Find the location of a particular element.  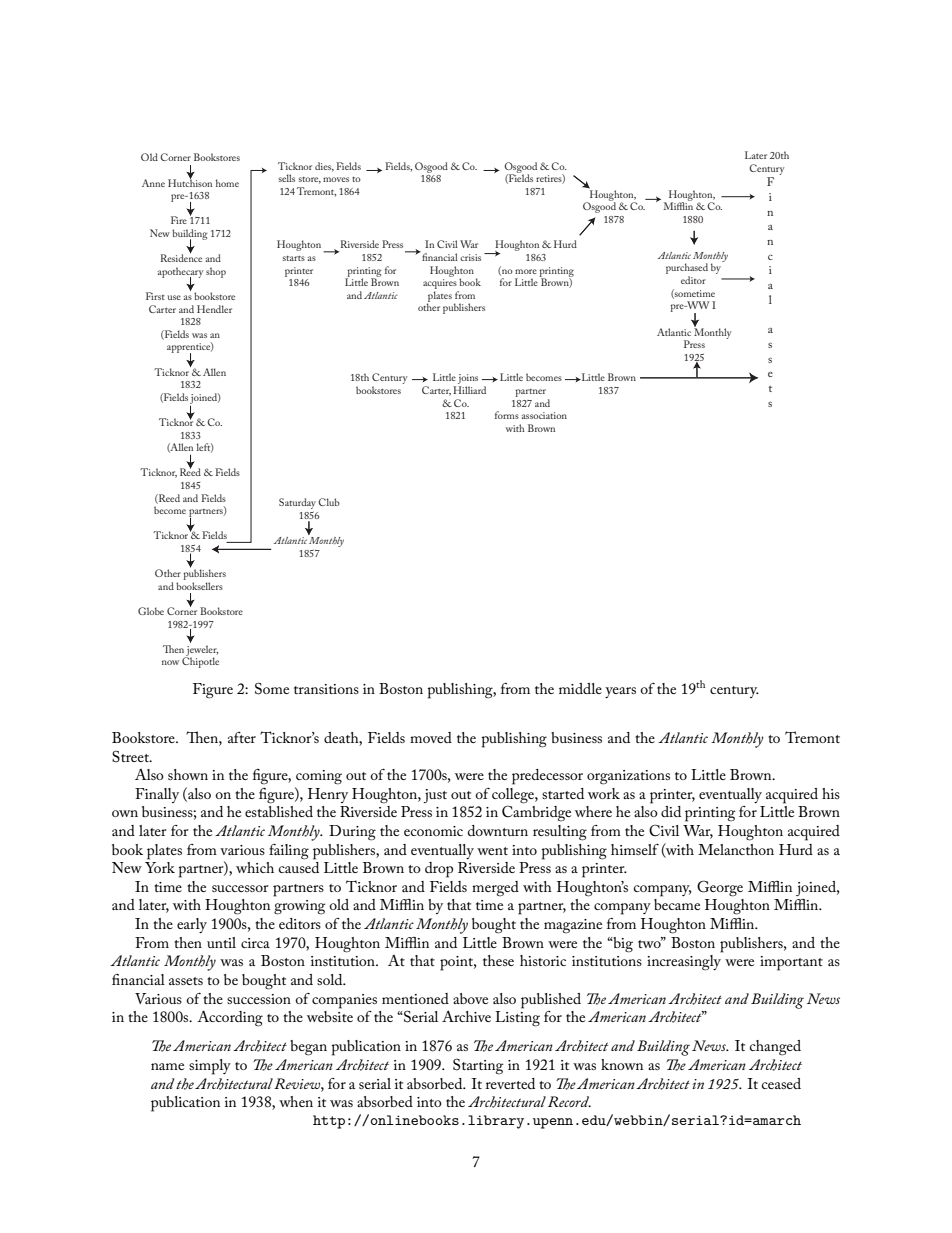

middle is located at coordinates (580, 688).
